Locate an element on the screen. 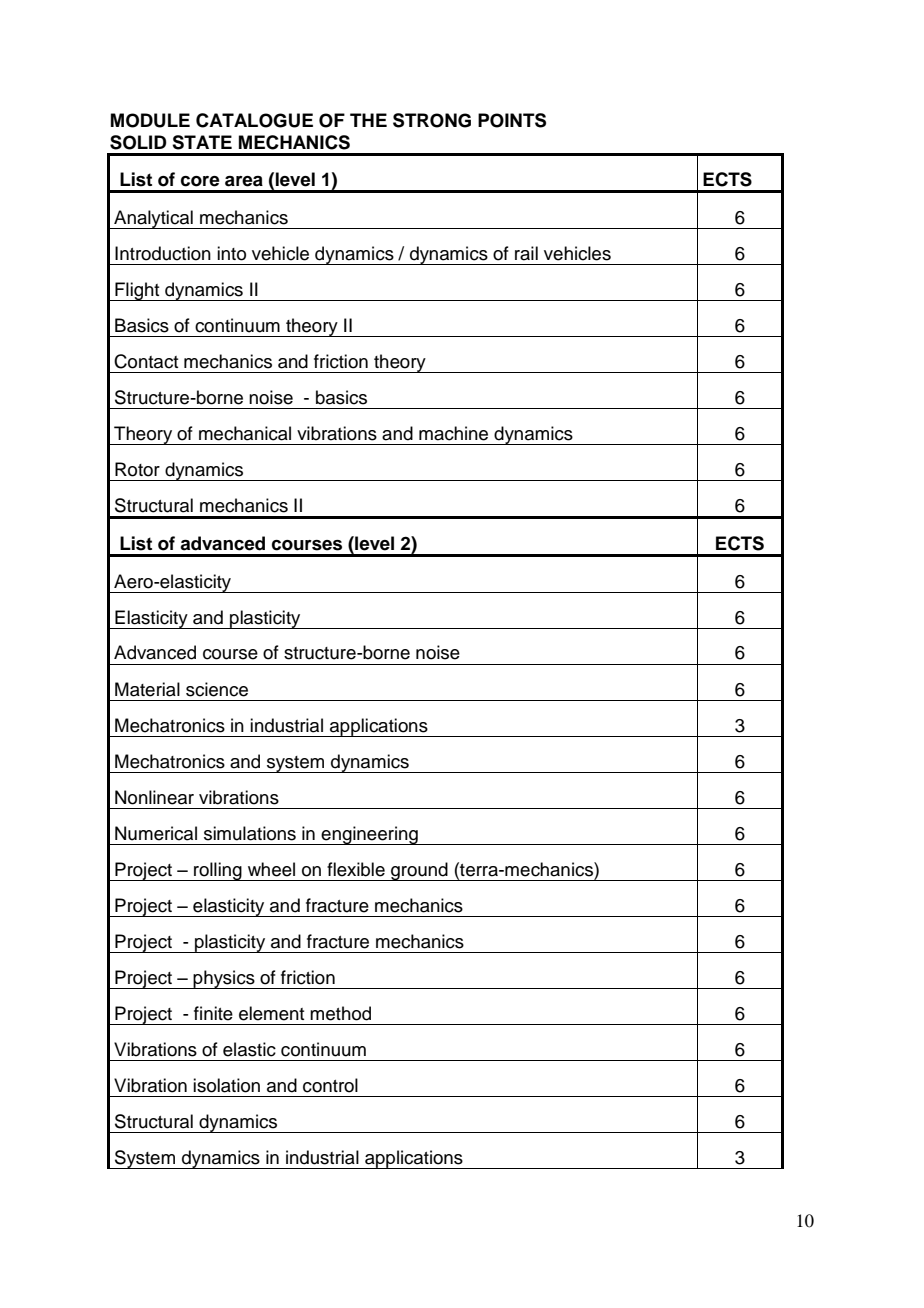  STATE is located at coordinates (202, 142).
